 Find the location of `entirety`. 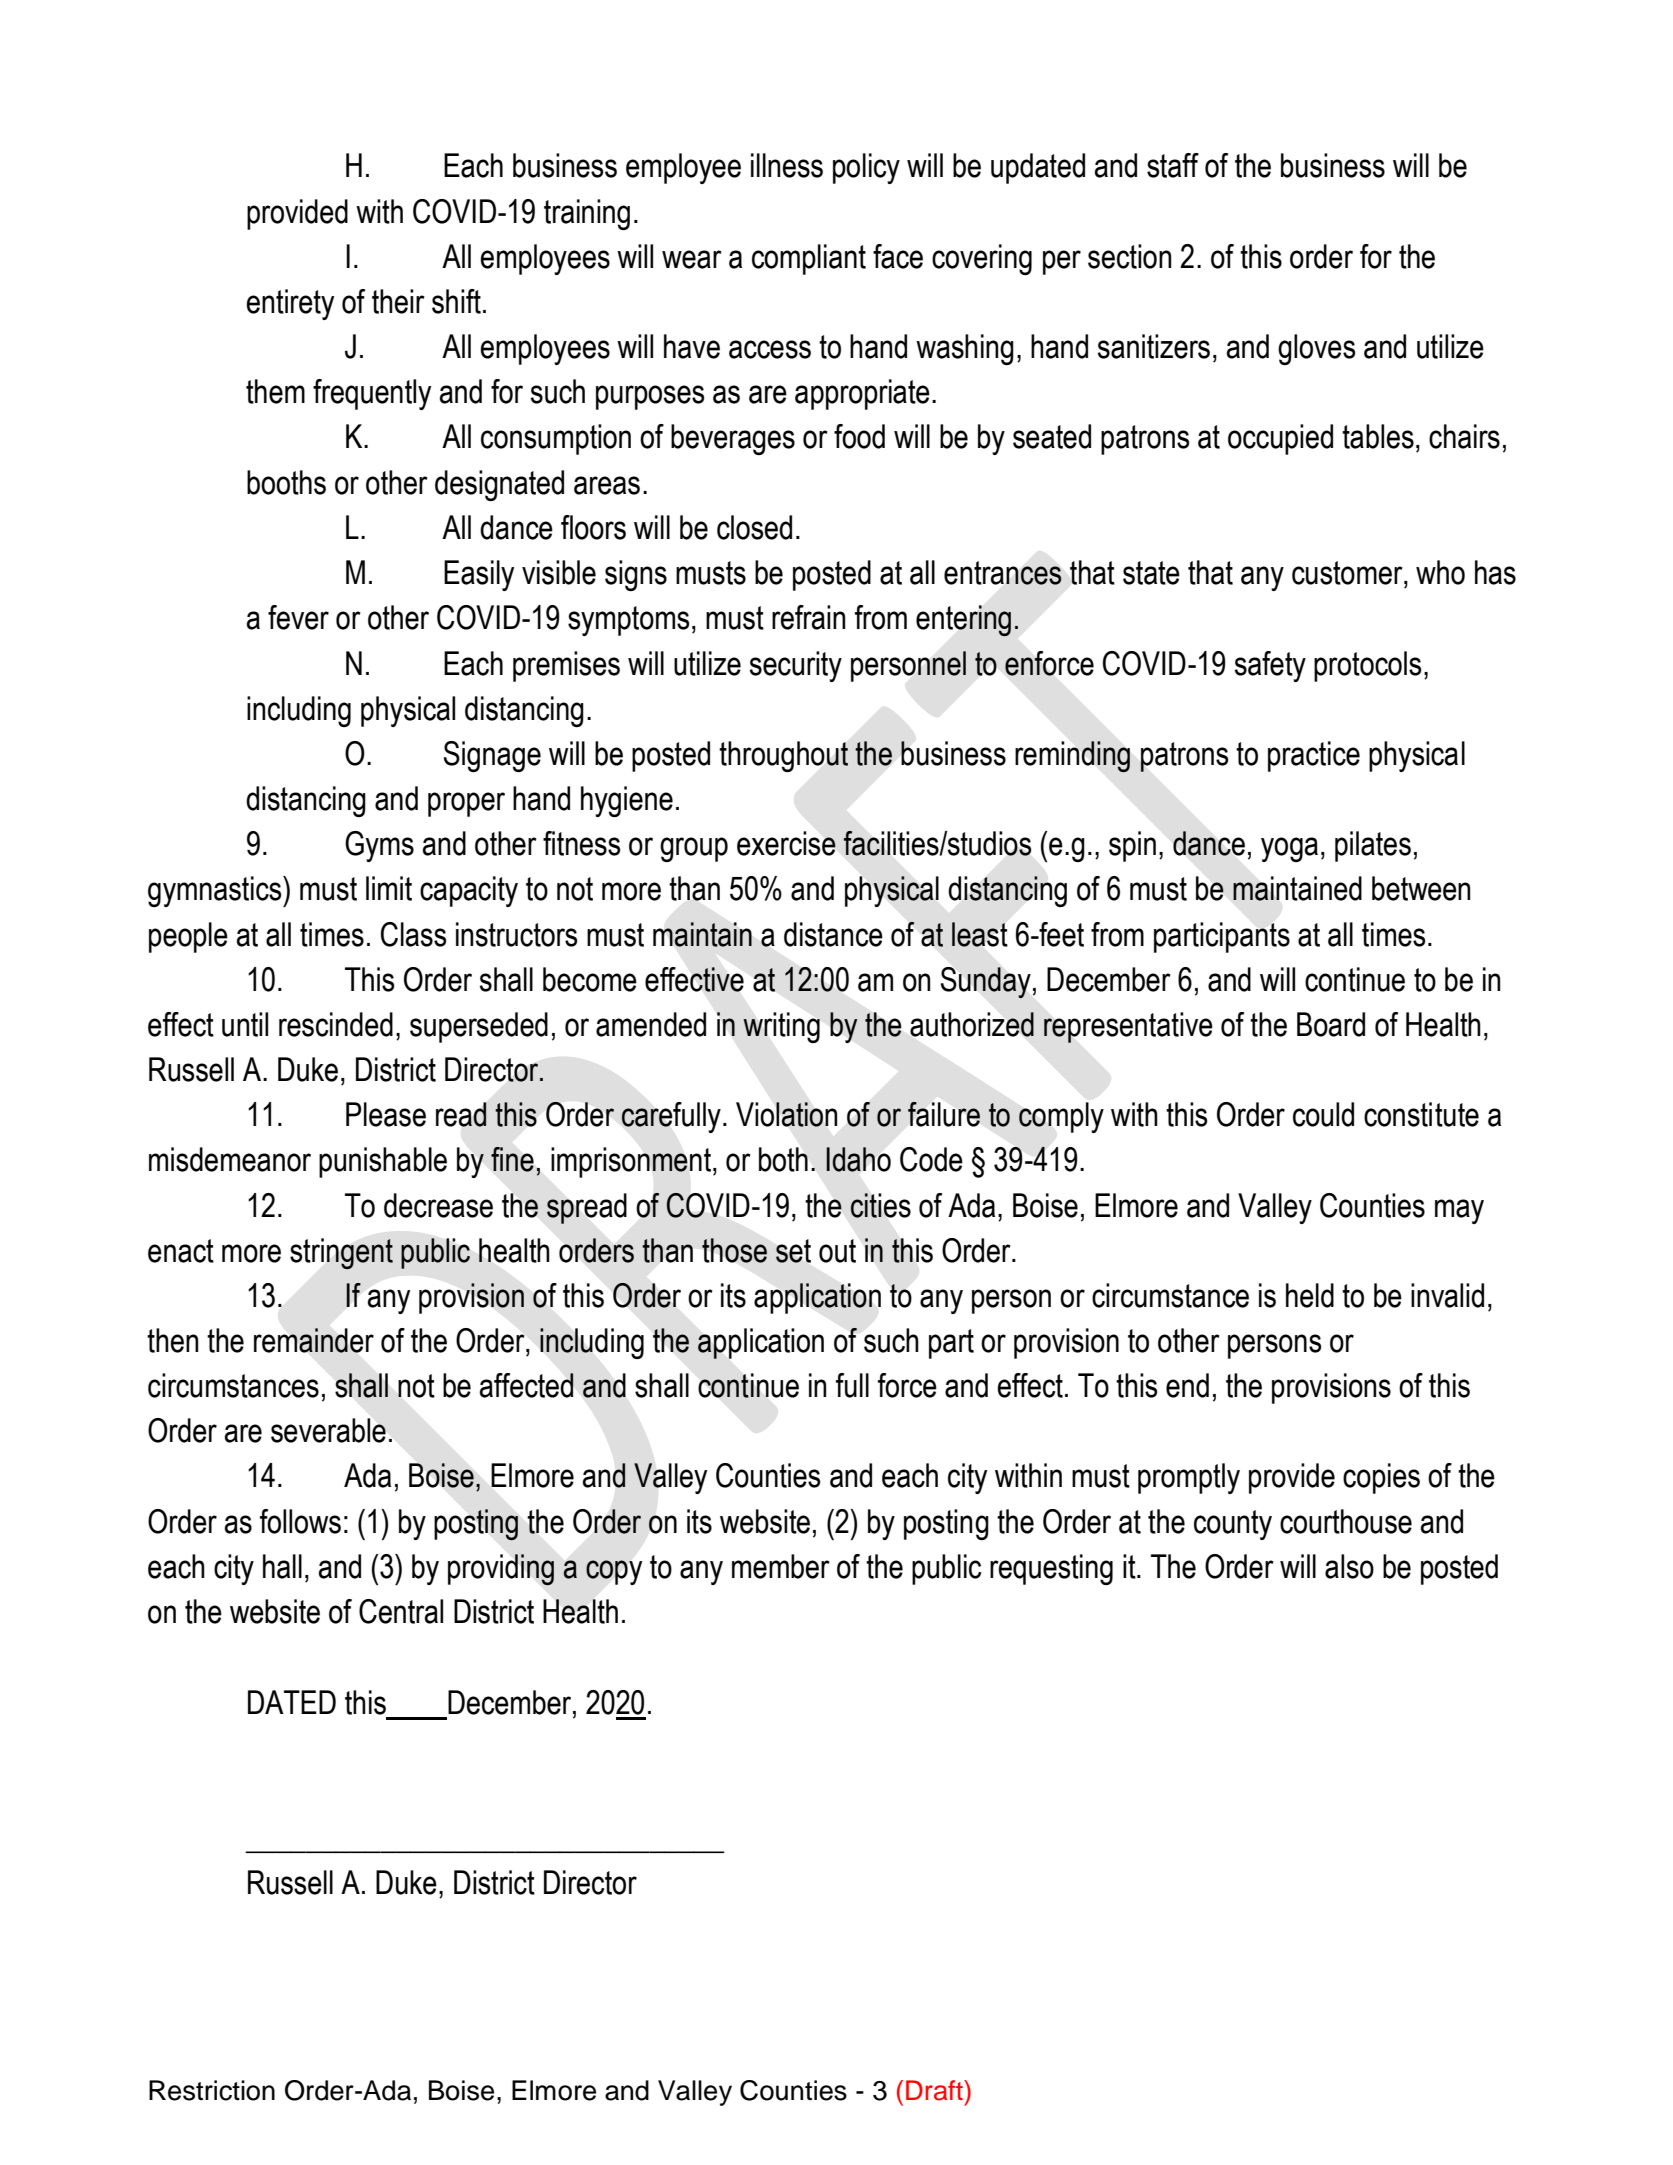

entirety is located at coordinates (290, 304).
